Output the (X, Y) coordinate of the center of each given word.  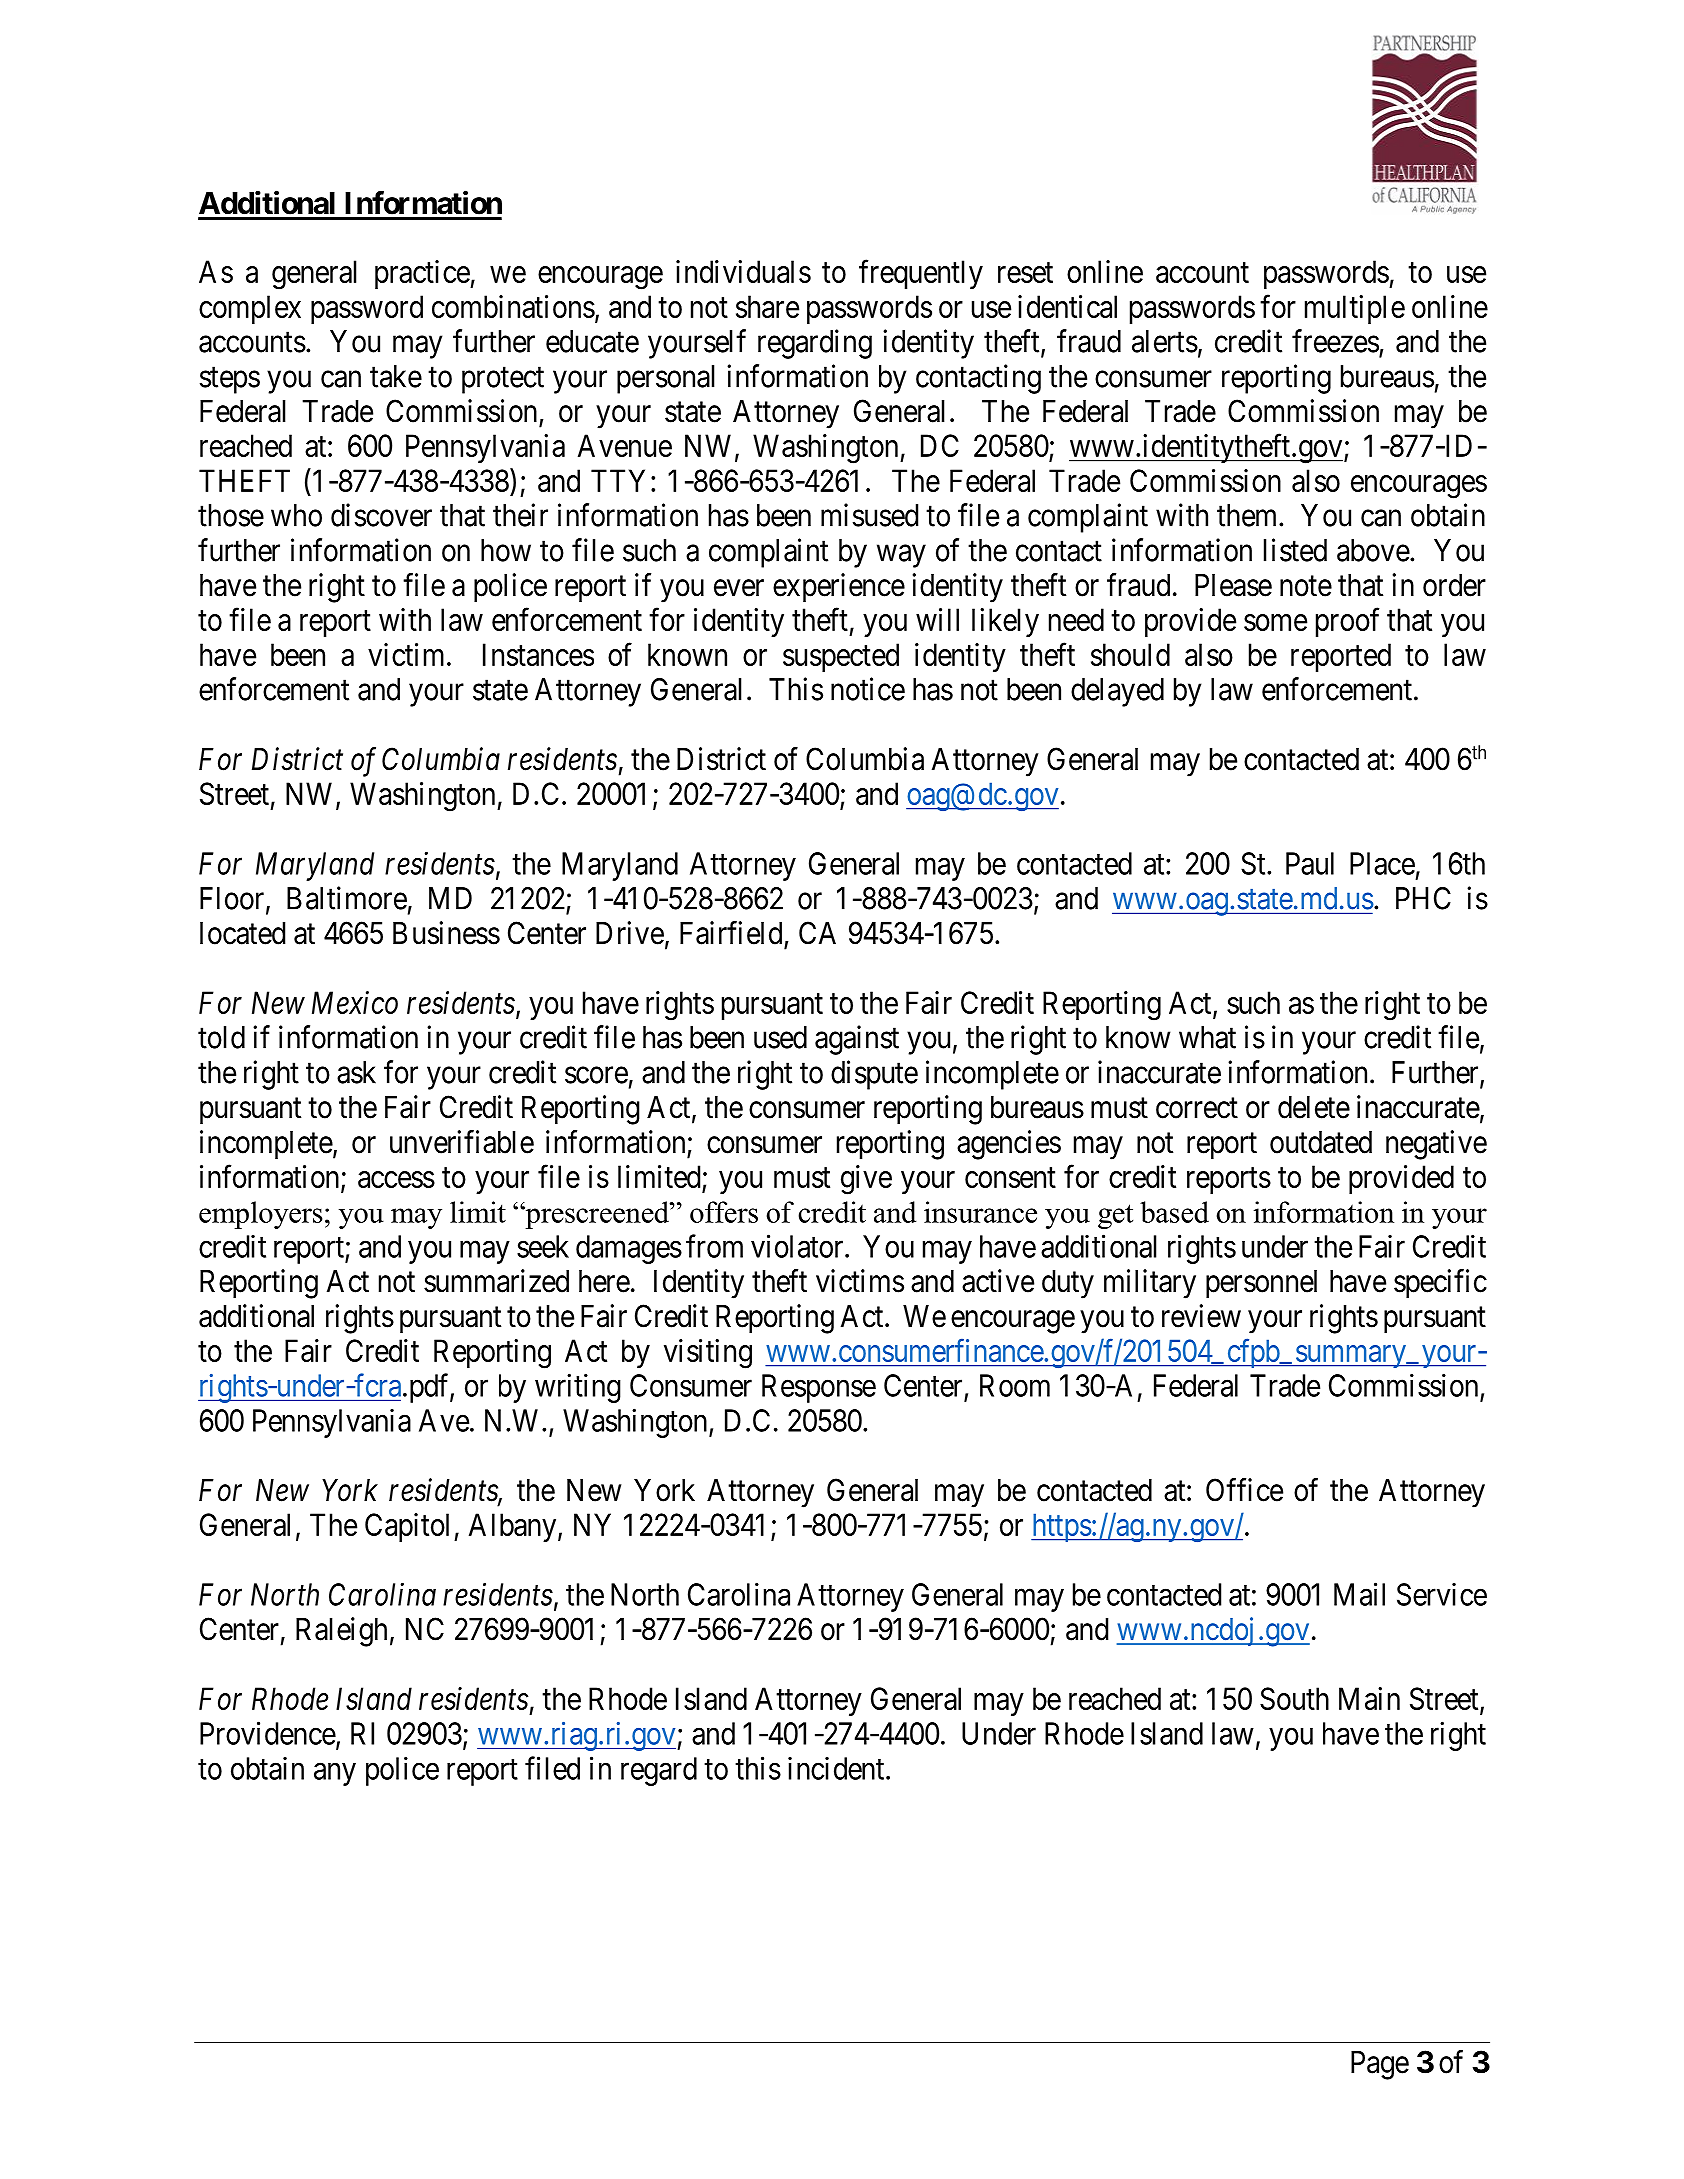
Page (1380, 2065)
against (857, 1040)
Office (1244, 1490)
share (767, 306)
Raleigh (341, 1632)
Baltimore (347, 898)
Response (819, 1388)
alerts (1165, 341)
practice (423, 274)
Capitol (410, 1527)
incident (837, 1768)
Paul (1310, 863)
